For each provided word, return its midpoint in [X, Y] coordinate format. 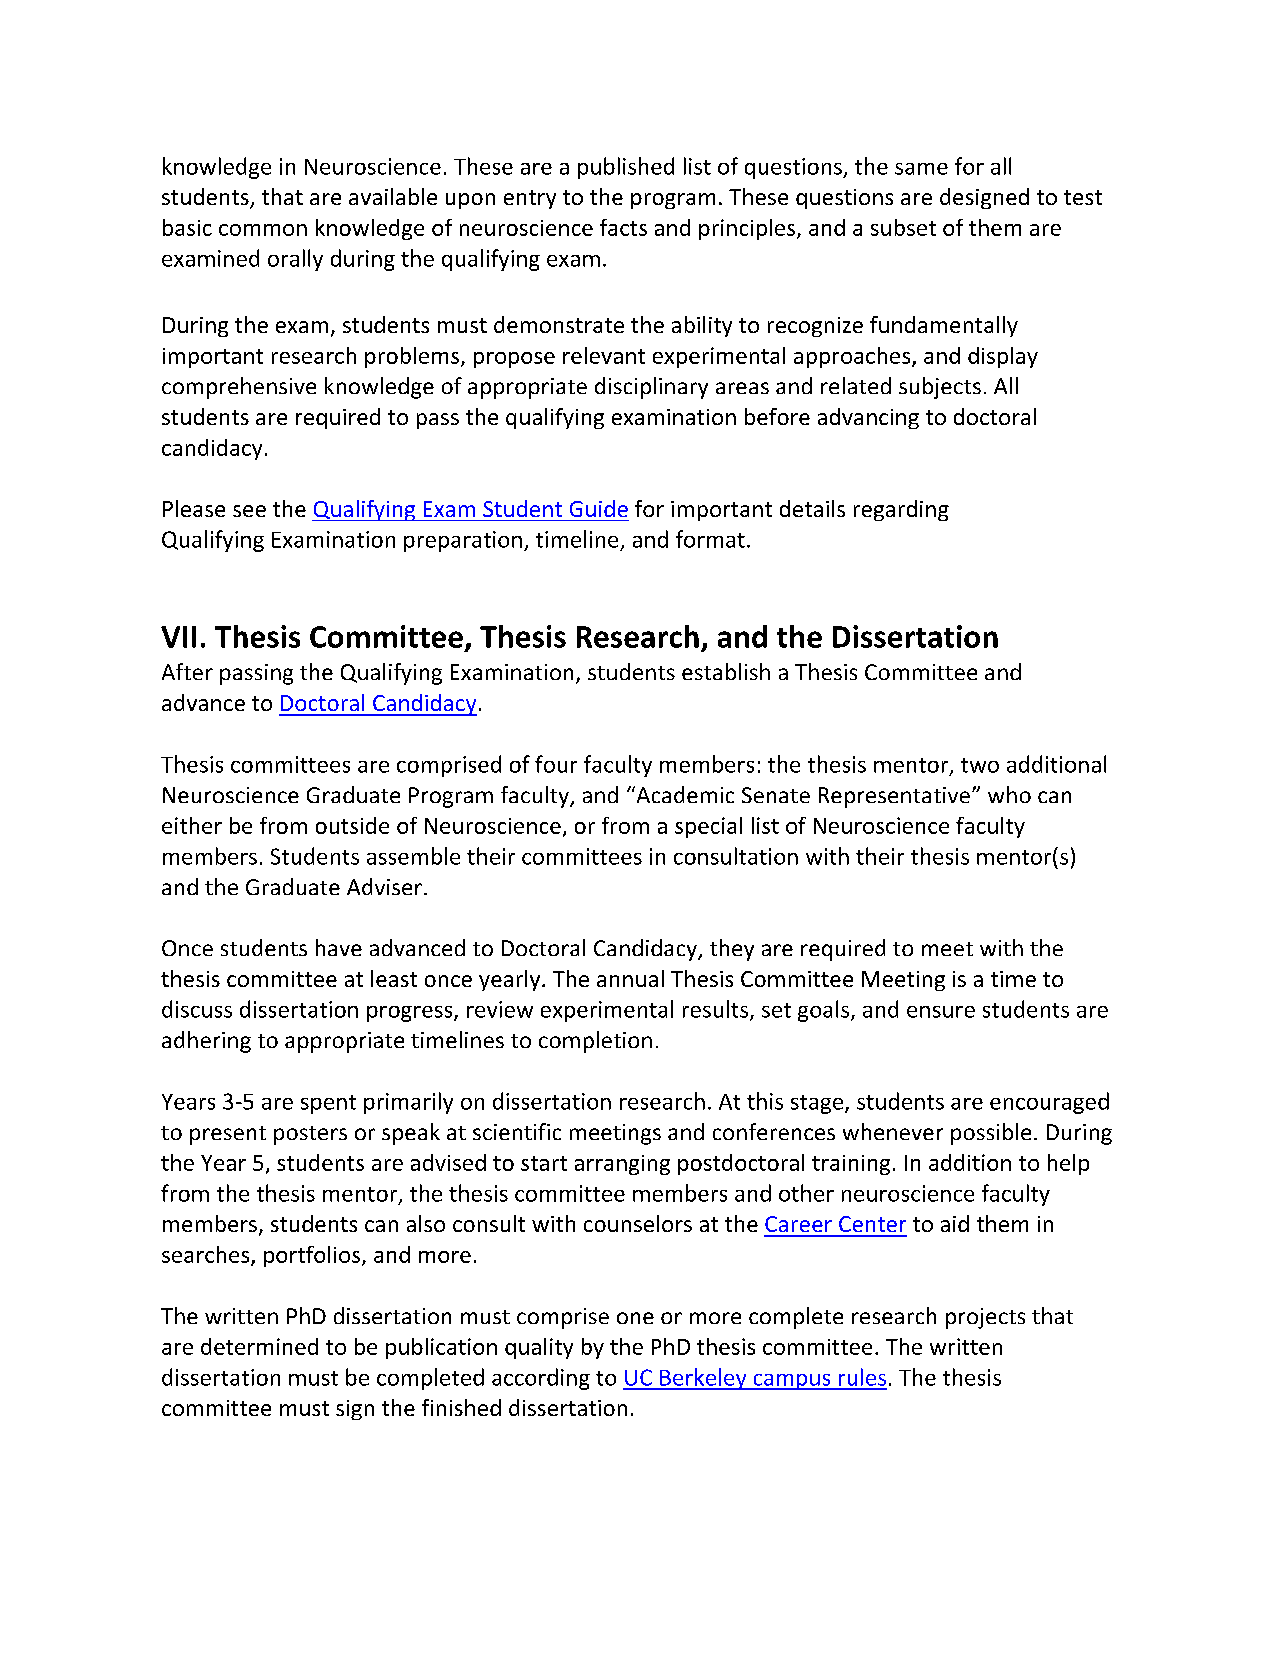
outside [352, 825]
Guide [599, 508]
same [921, 169]
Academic [684, 794]
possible [991, 1134]
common [263, 230]
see [249, 511]
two [980, 765]
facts [623, 227]
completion [595, 1042]
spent [328, 1104]
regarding [901, 510]
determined [259, 1346]
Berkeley [703, 1379]
